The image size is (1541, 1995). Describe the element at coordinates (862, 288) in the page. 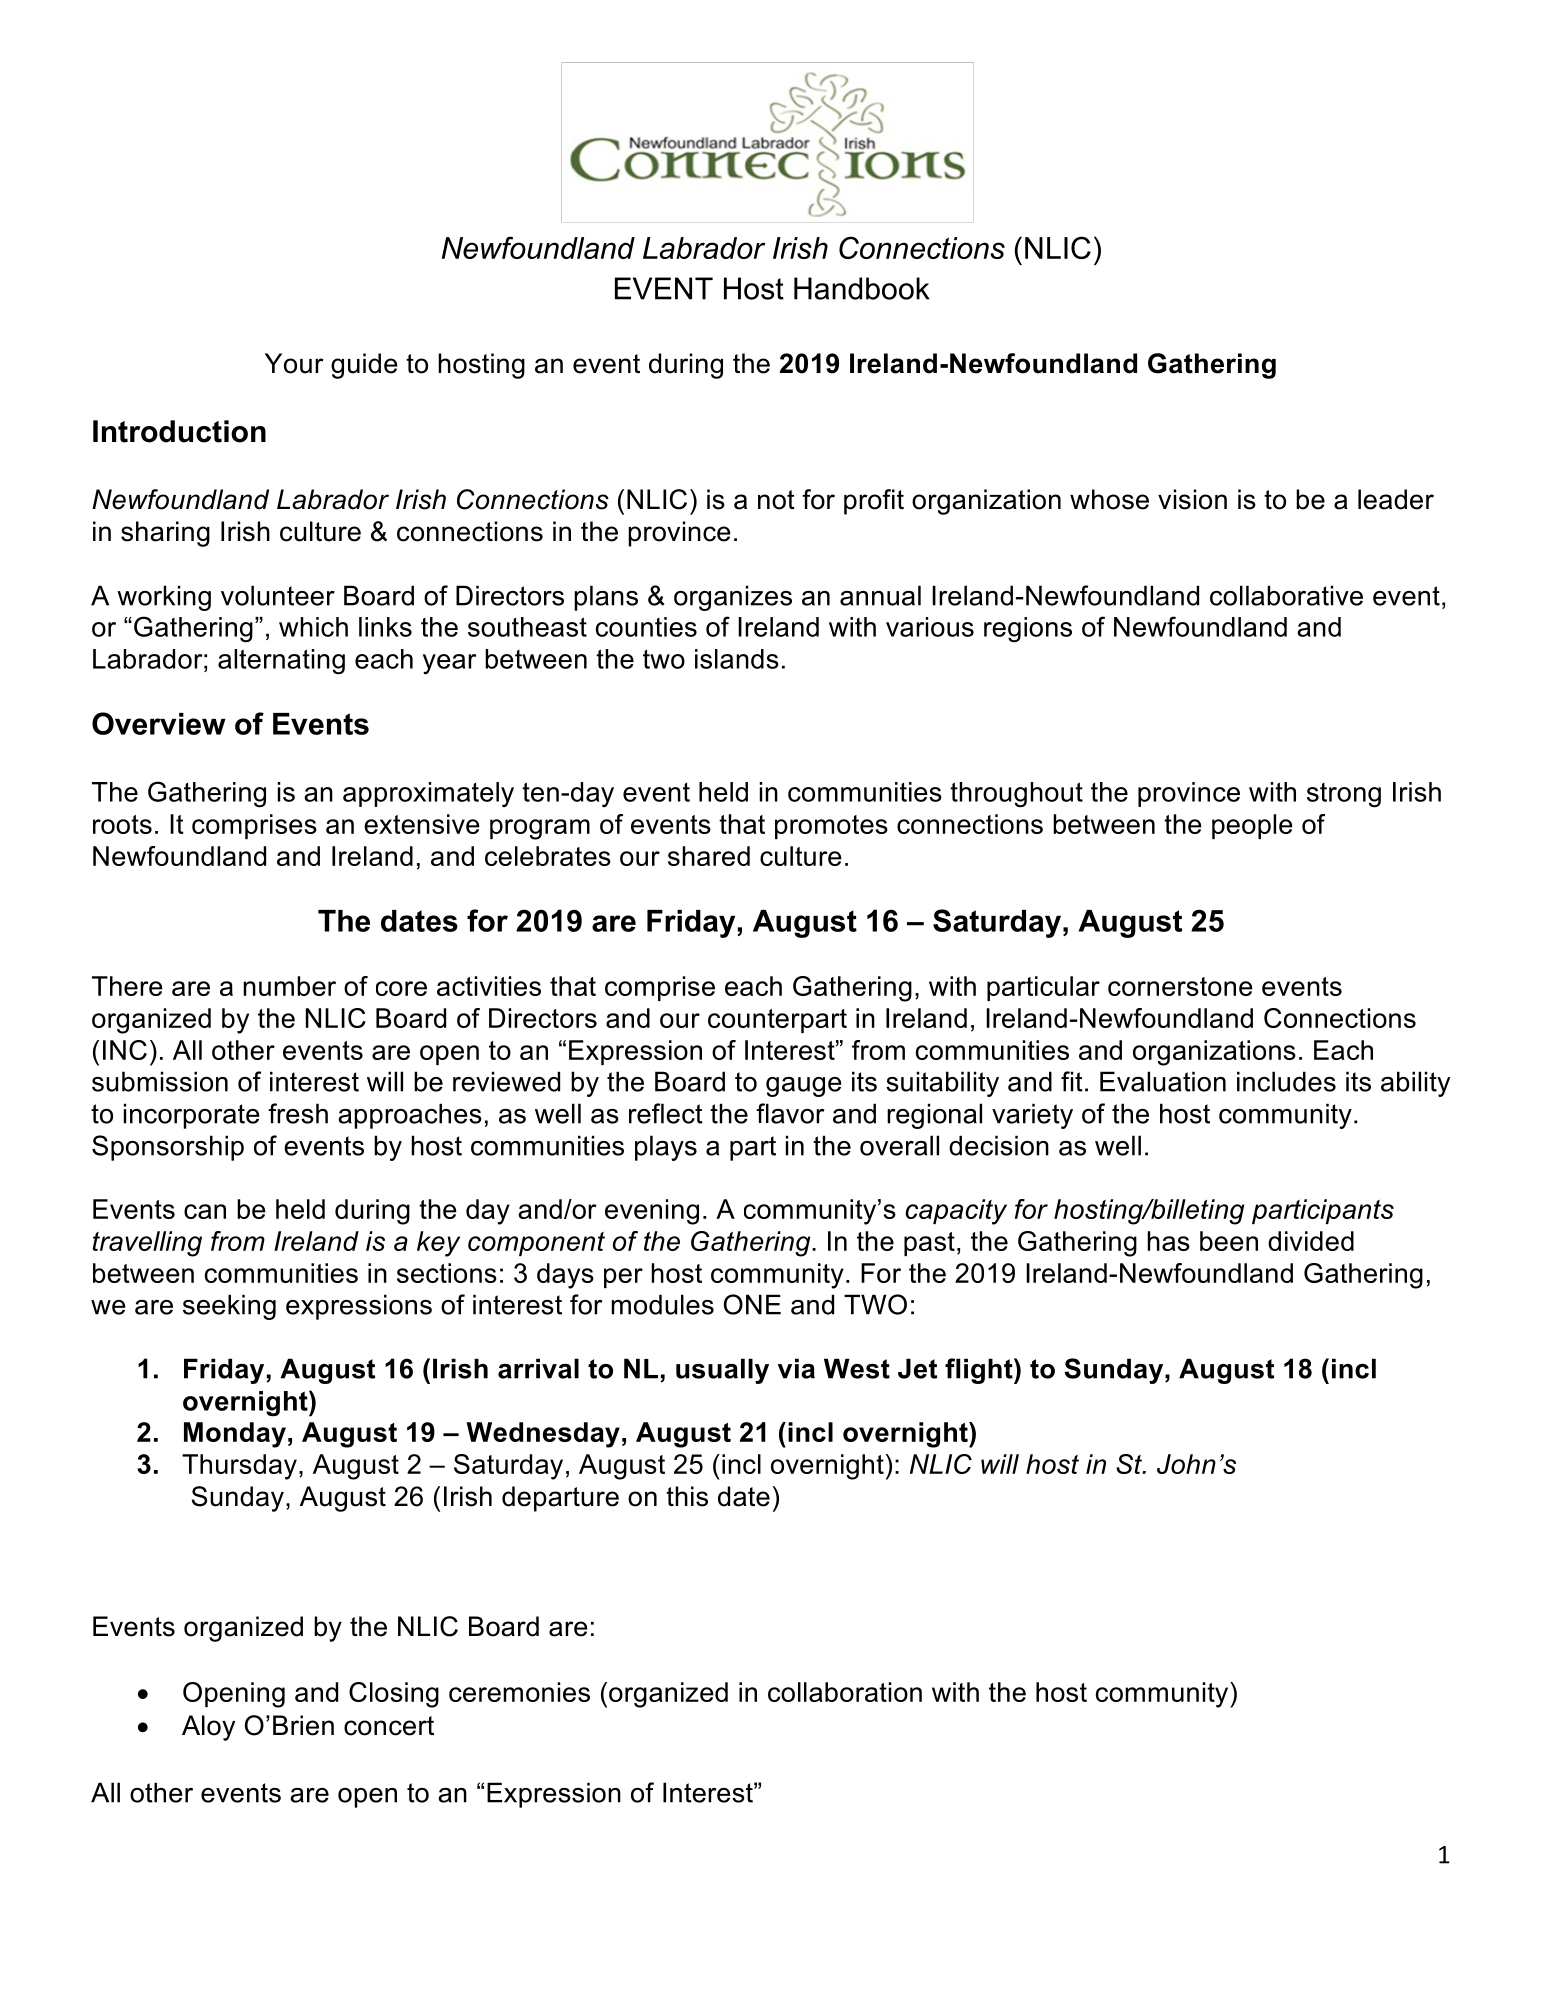

I see `Handbook` at that location.
